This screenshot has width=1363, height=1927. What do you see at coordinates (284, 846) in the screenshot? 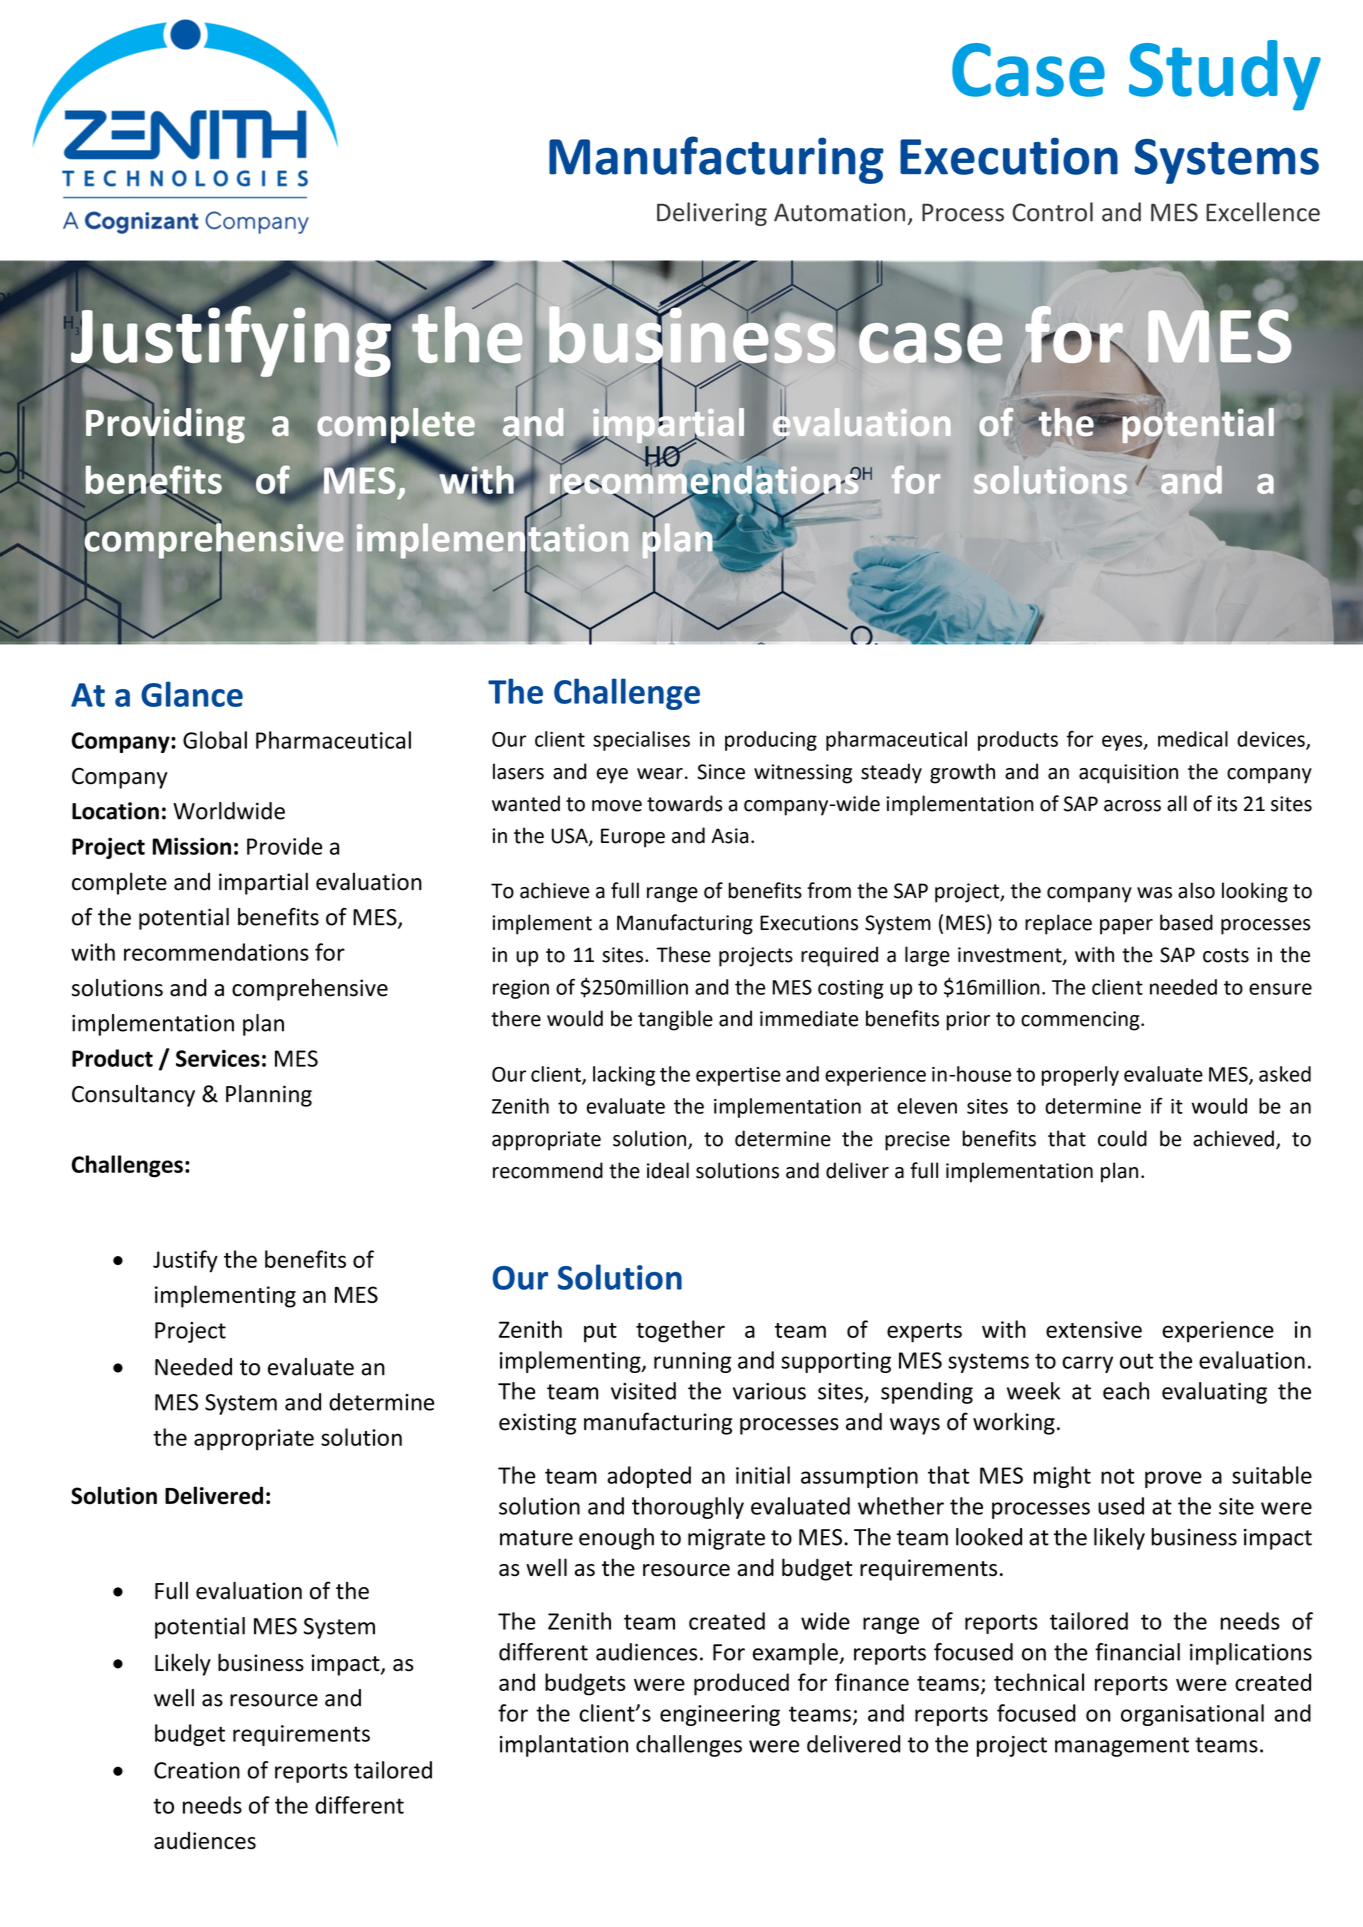
I see `Provide` at bounding box center [284, 846].
